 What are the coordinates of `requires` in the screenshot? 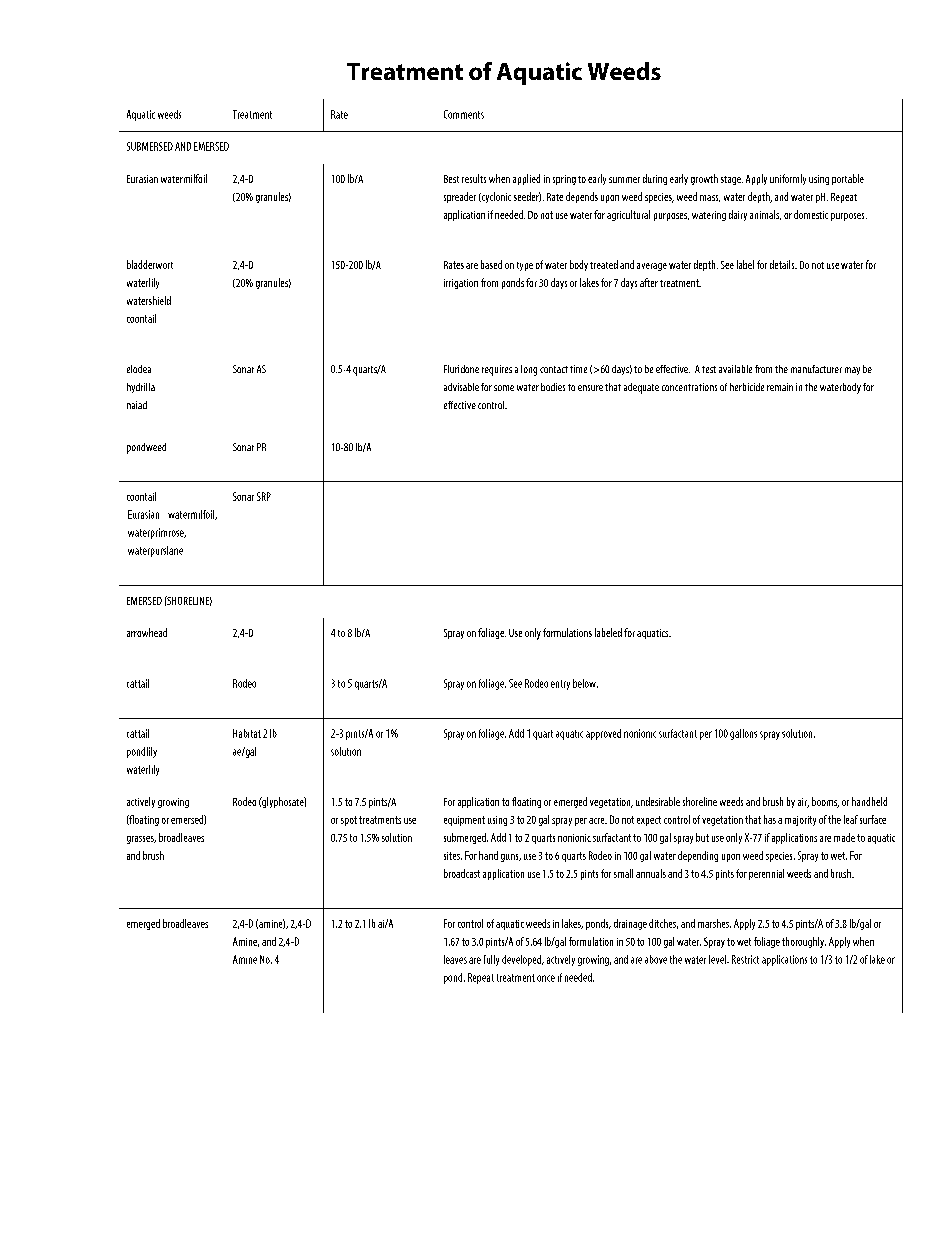 It's located at (497, 370).
